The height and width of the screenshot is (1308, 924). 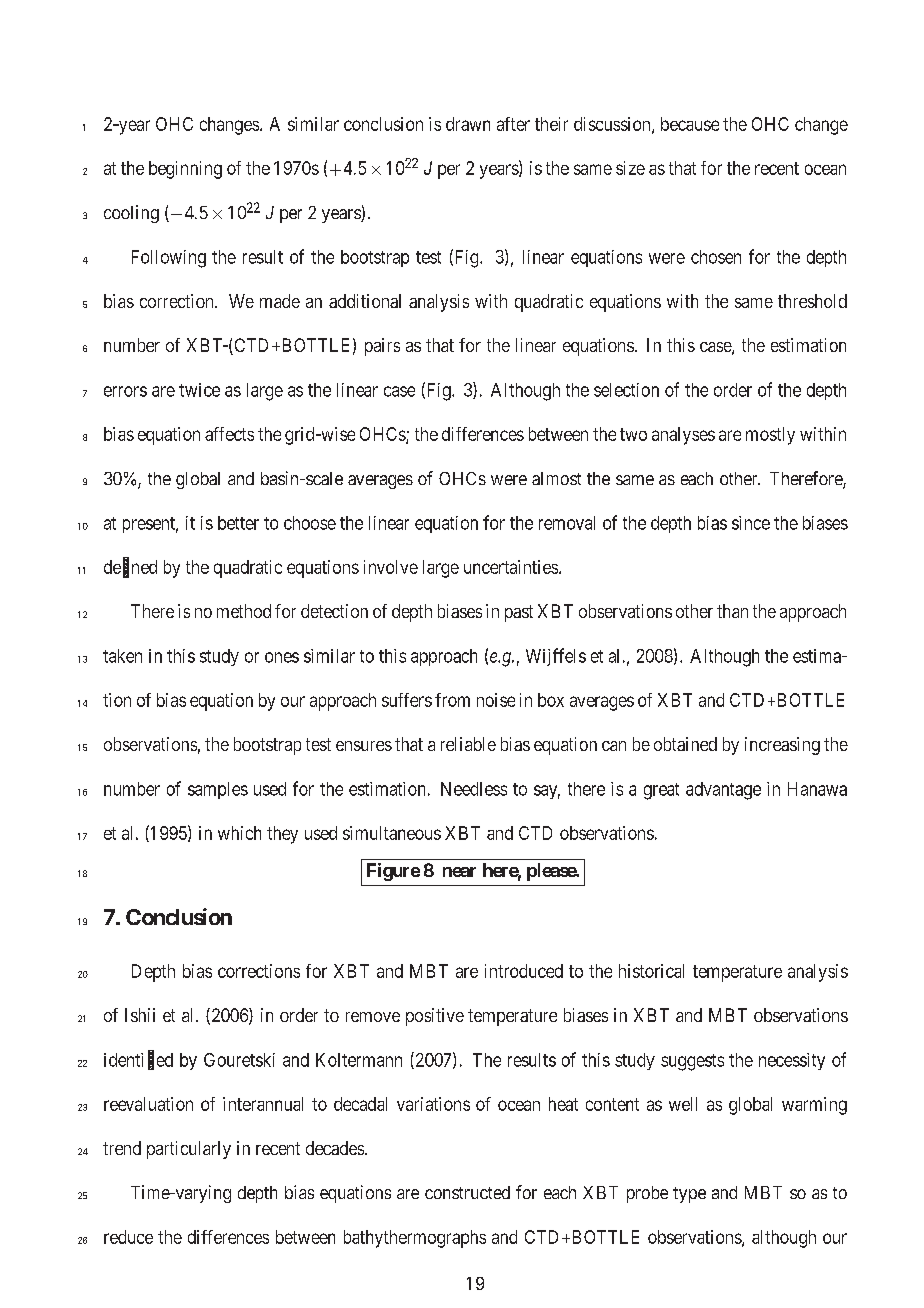 What do you see at coordinates (392, 833) in the screenshot?
I see `simultaneous` at bounding box center [392, 833].
